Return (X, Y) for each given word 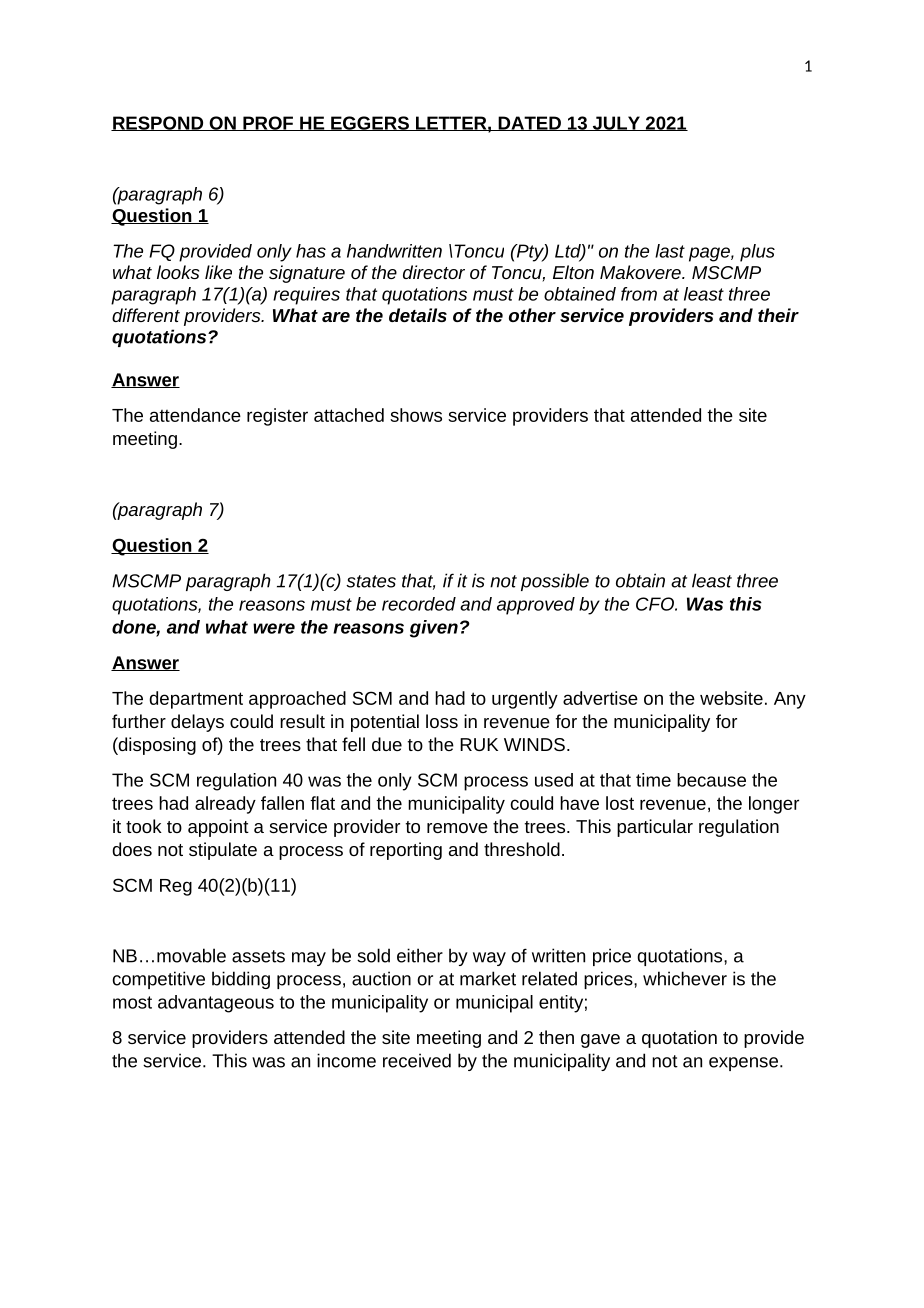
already (225, 805)
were (274, 628)
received (417, 1060)
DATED (529, 123)
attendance (195, 415)
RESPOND (158, 123)
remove (457, 828)
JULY (616, 123)
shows (416, 415)
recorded (419, 604)
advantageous (216, 1004)
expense (743, 1064)
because (711, 780)
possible (555, 582)
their (778, 315)
